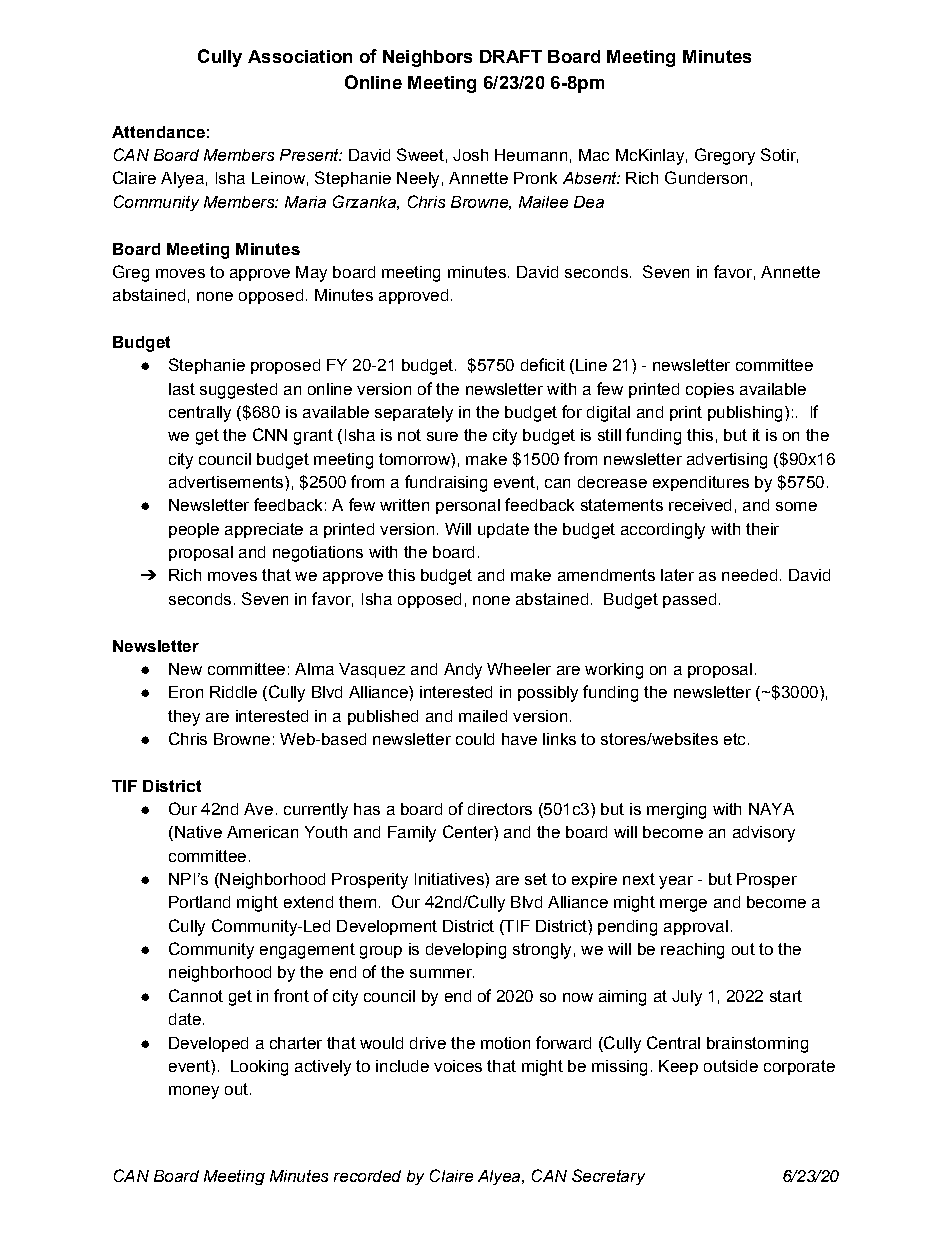 The width and height of the screenshot is (952, 1233). What do you see at coordinates (300, 56) in the screenshot?
I see `Association` at bounding box center [300, 56].
